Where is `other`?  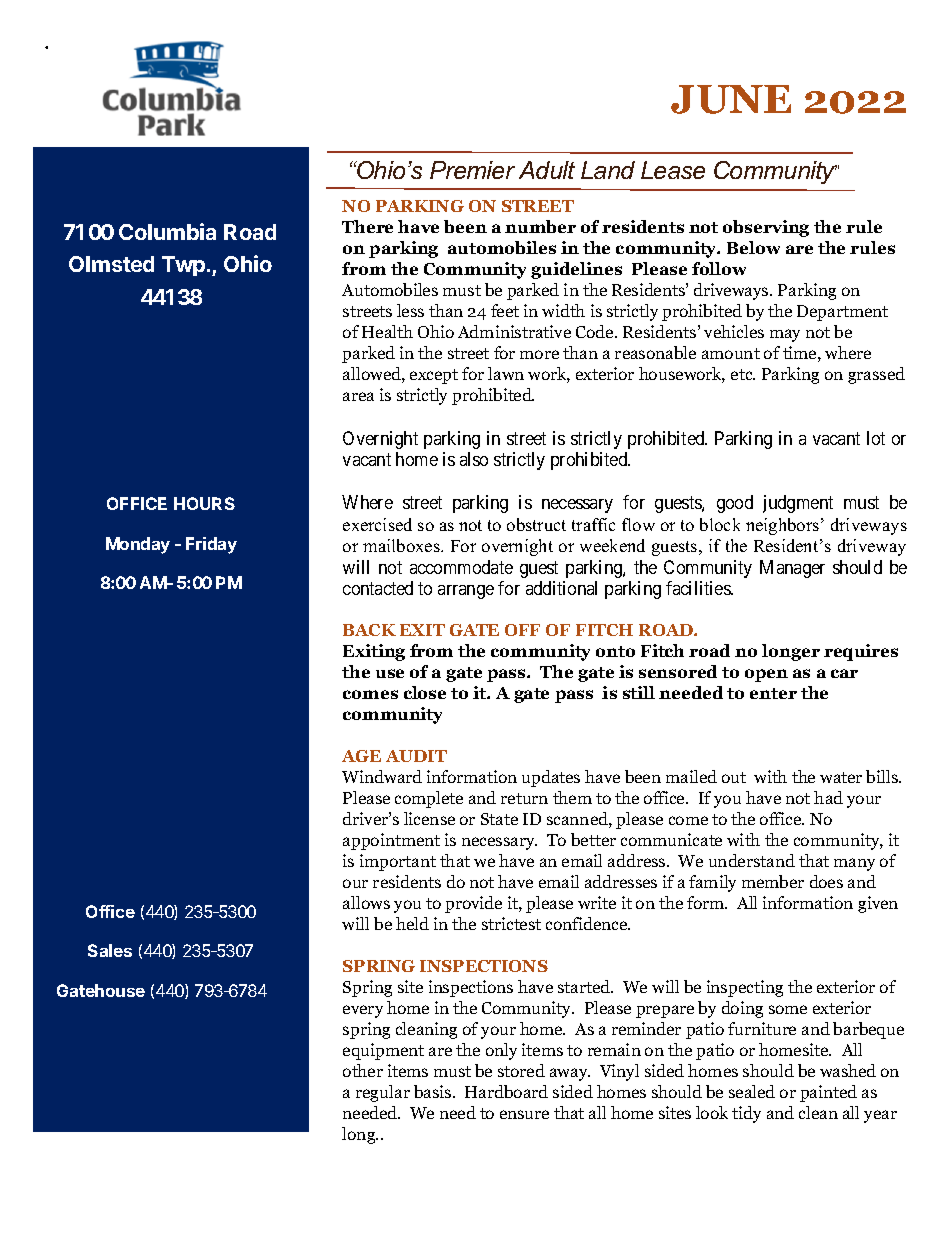
other is located at coordinates (363, 1070).
